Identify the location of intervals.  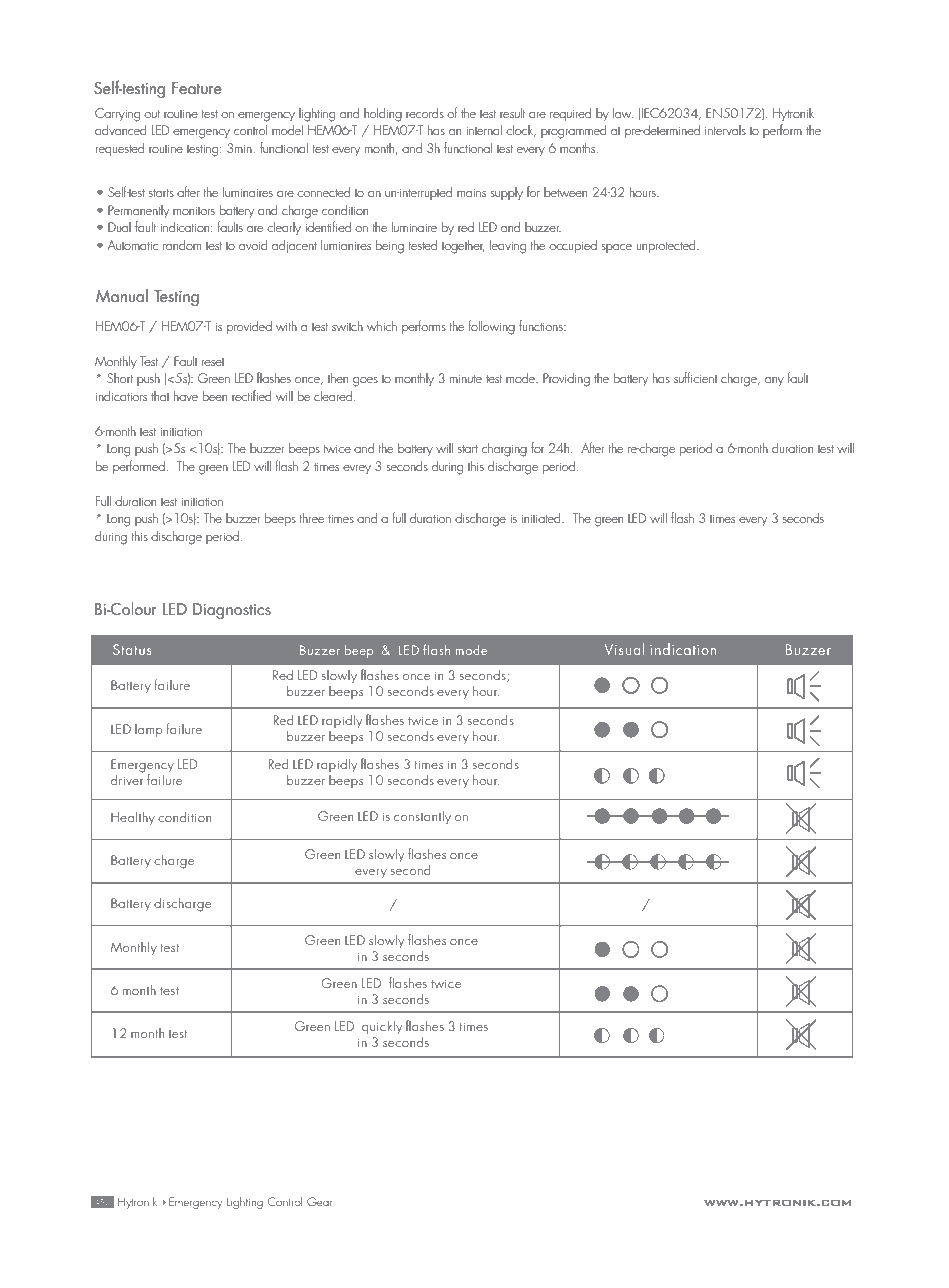
(725, 130).
